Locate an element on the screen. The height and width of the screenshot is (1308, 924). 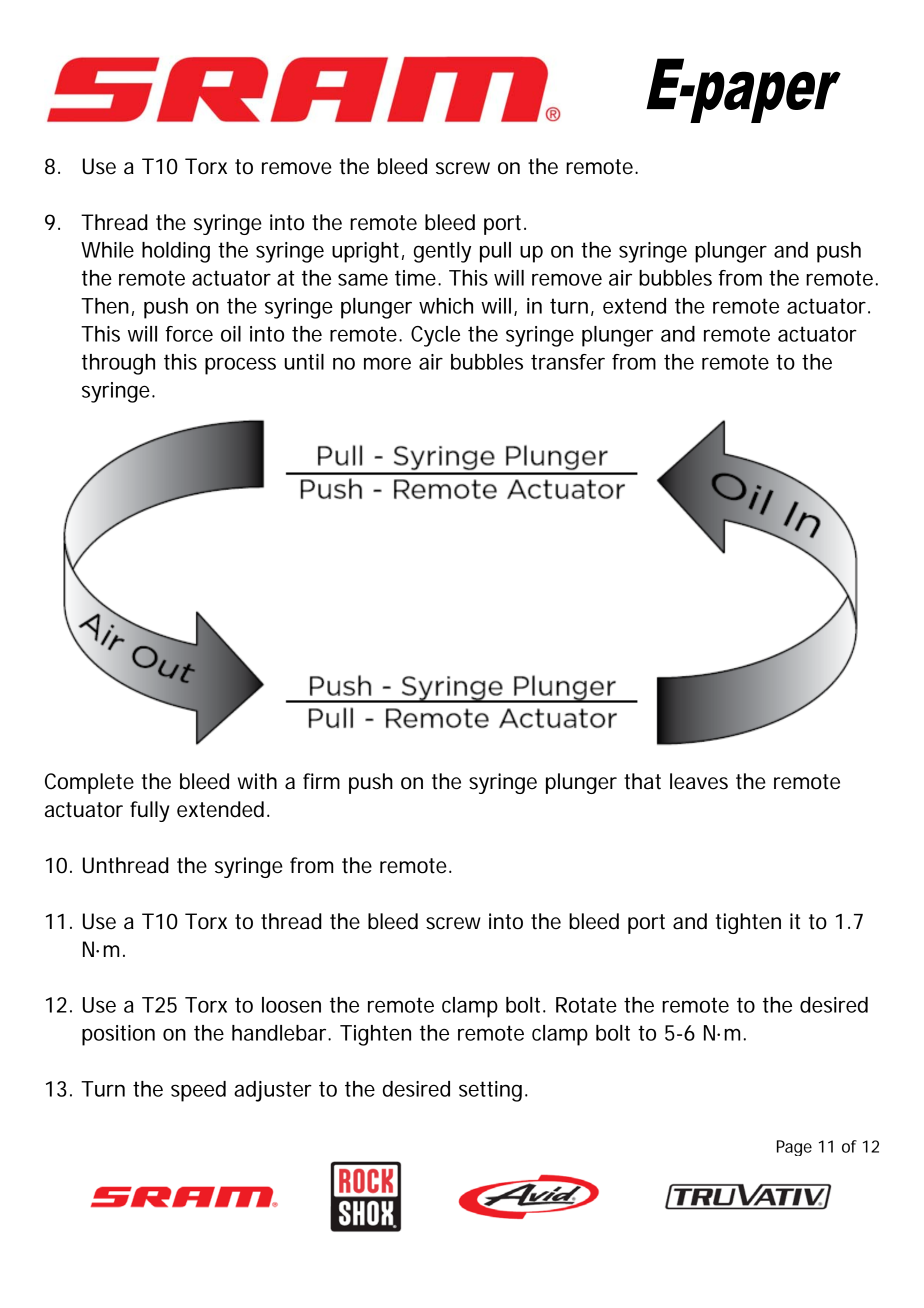
Rotate is located at coordinates (586, 1005).
